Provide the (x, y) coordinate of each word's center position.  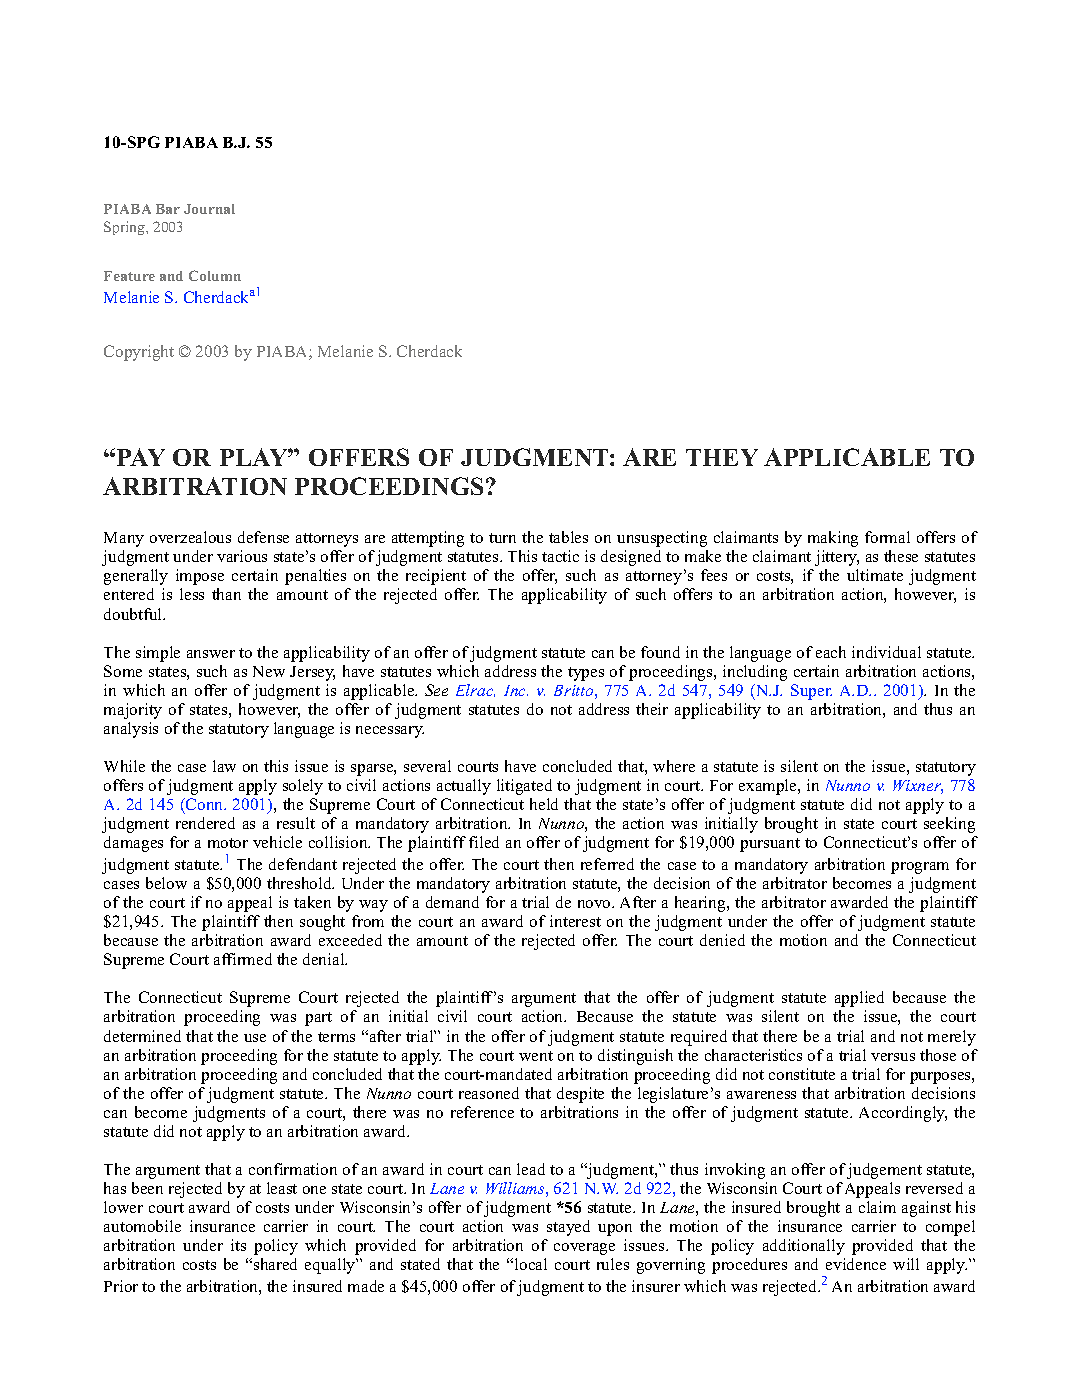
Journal (209, 209)
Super (811, 692)
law (224, 766)
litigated (524, 787)
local (531, 1264)
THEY (722, 457)
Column (215, 275)
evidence (856, 1264)
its (238, 1245)
